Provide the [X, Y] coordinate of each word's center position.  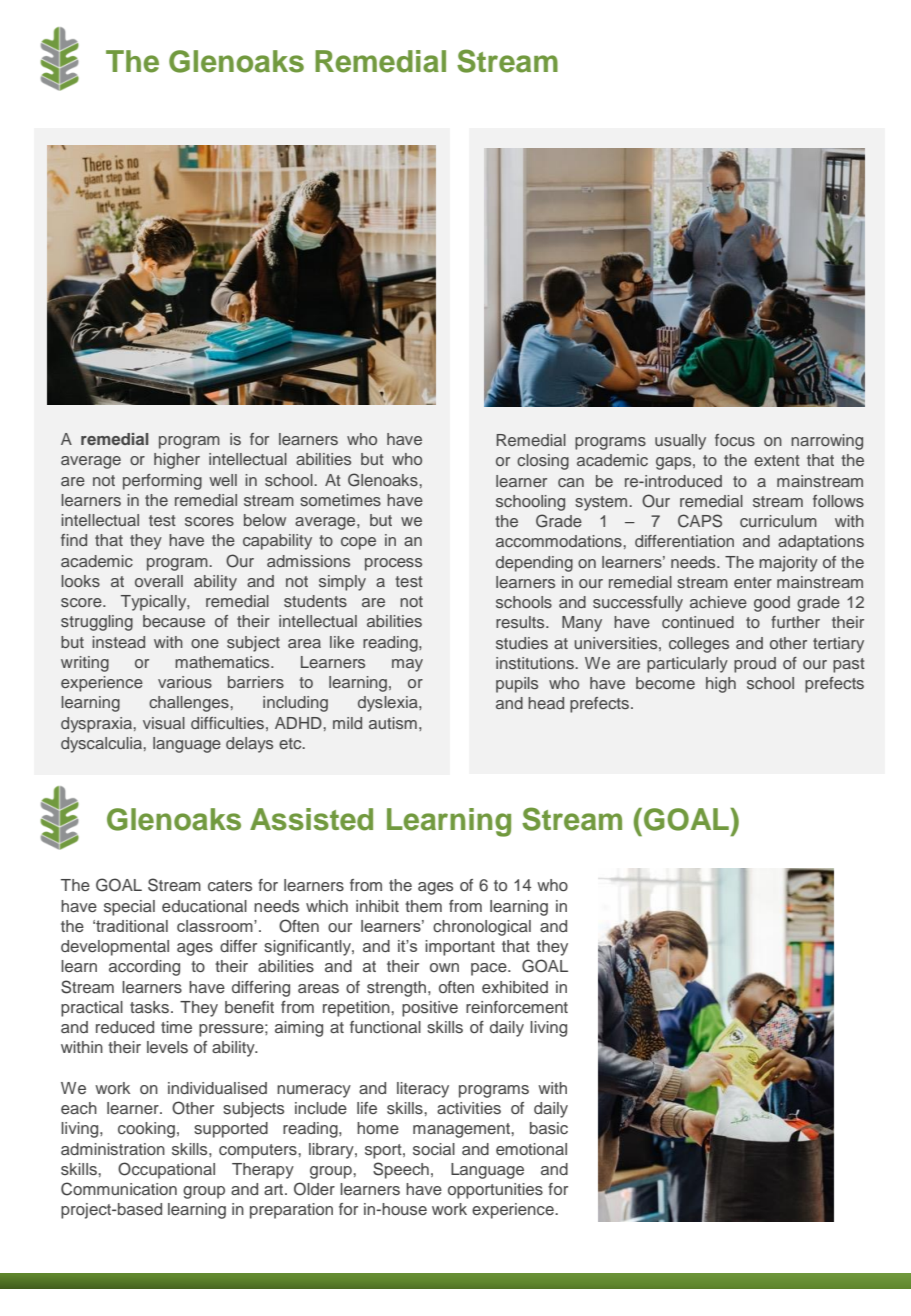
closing [543, 462]
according [144, 968]
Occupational [166, 1170]
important [460, 948]
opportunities [495, 1191]
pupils [517, 685]
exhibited [515, 987]
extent [777, 460]
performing [162, 482]
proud [755, 665]
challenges [189, 704]
